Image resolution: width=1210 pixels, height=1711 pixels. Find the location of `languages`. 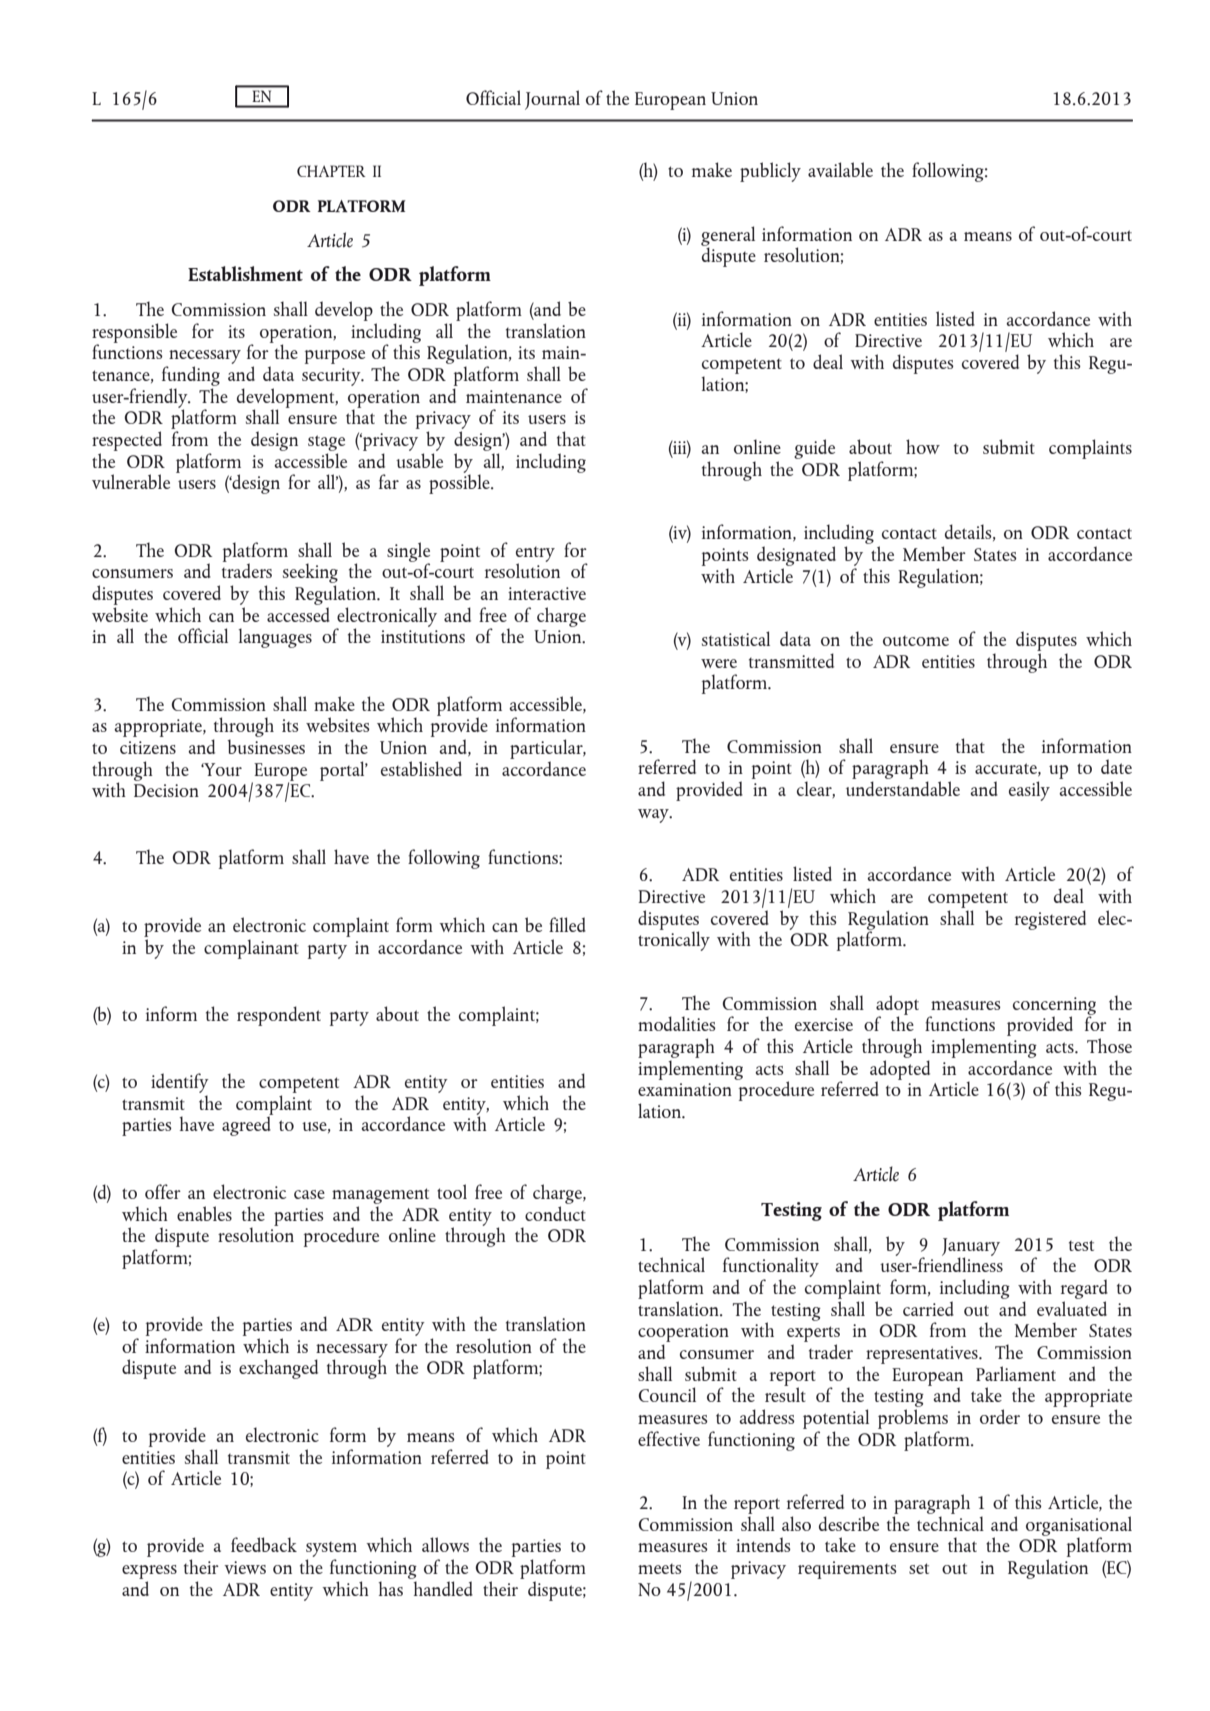

languages is located at coordinates (275, 638).
